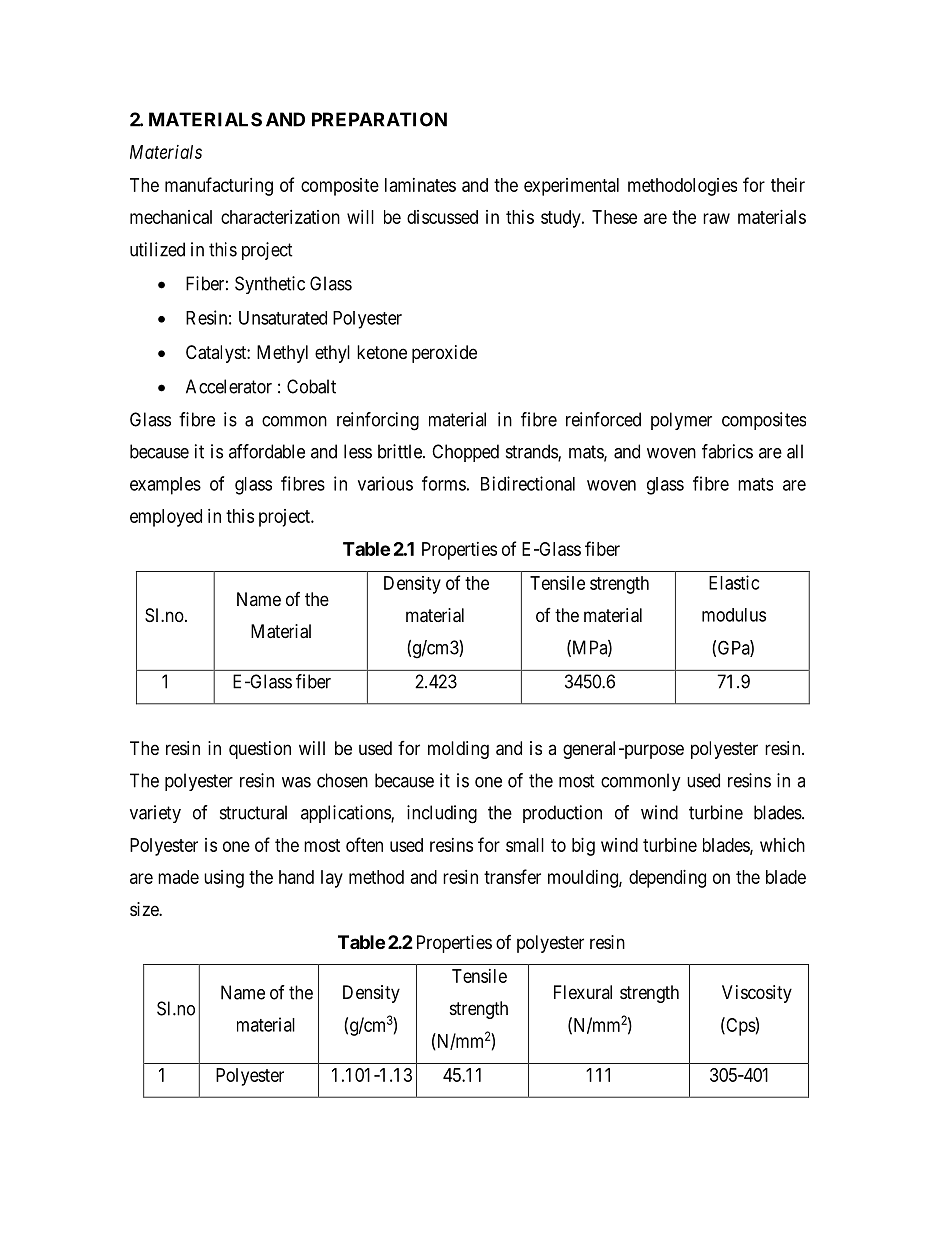 The height and width of the document is (1233, 952). I want to click on manufacturing, so click(219, 186).
